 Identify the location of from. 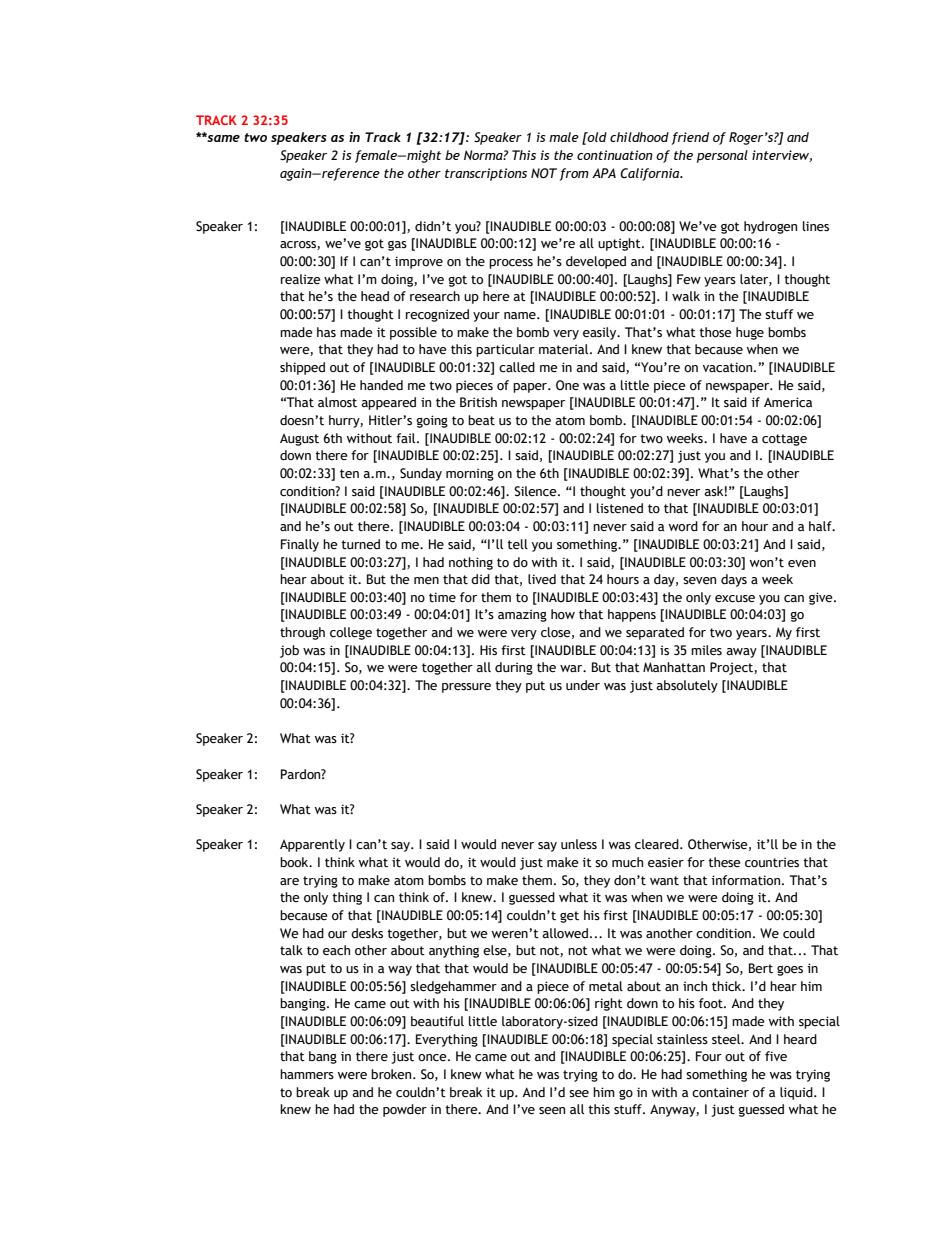
(574, 174).
